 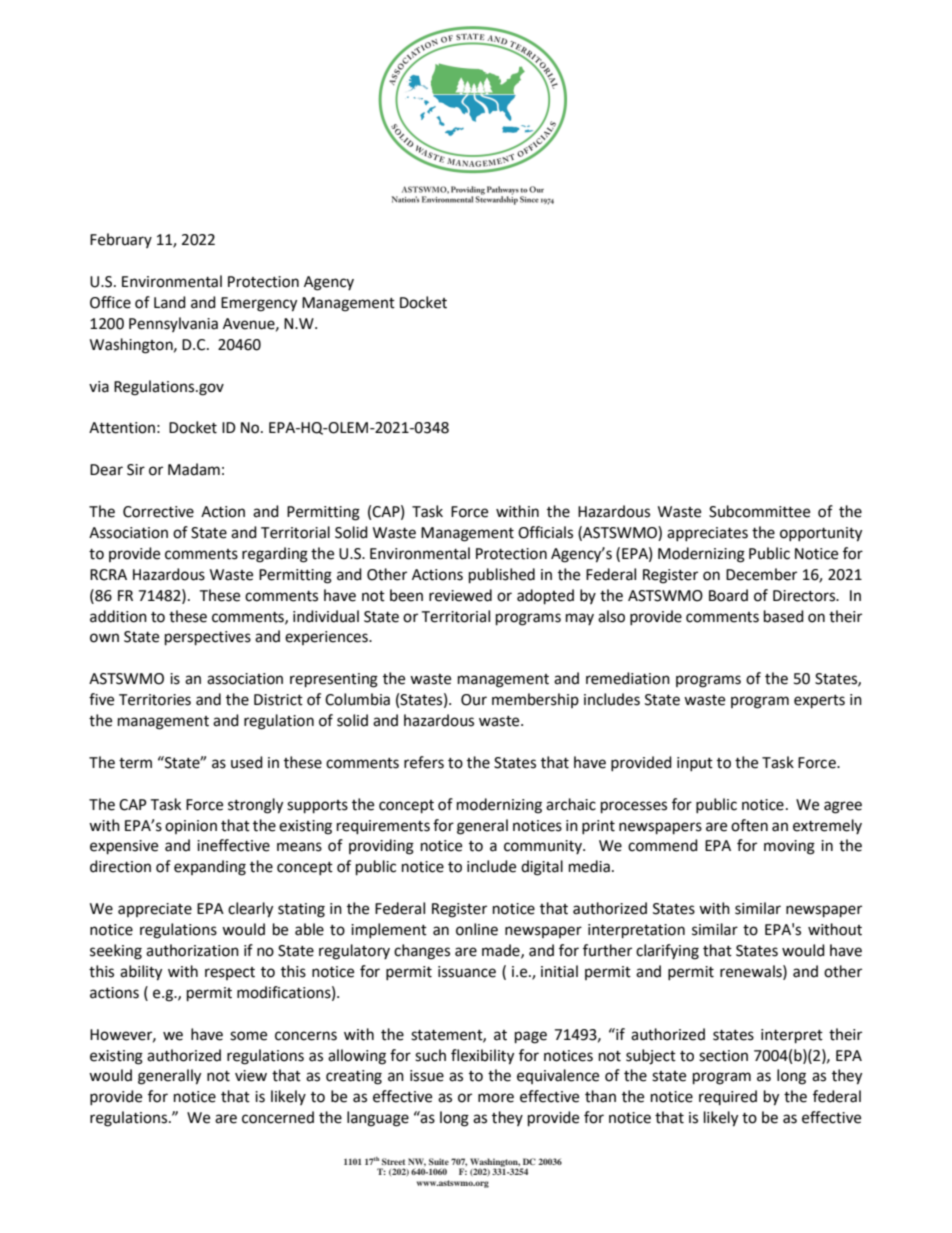 I want to click on experts, so click(x=819, y=702).
